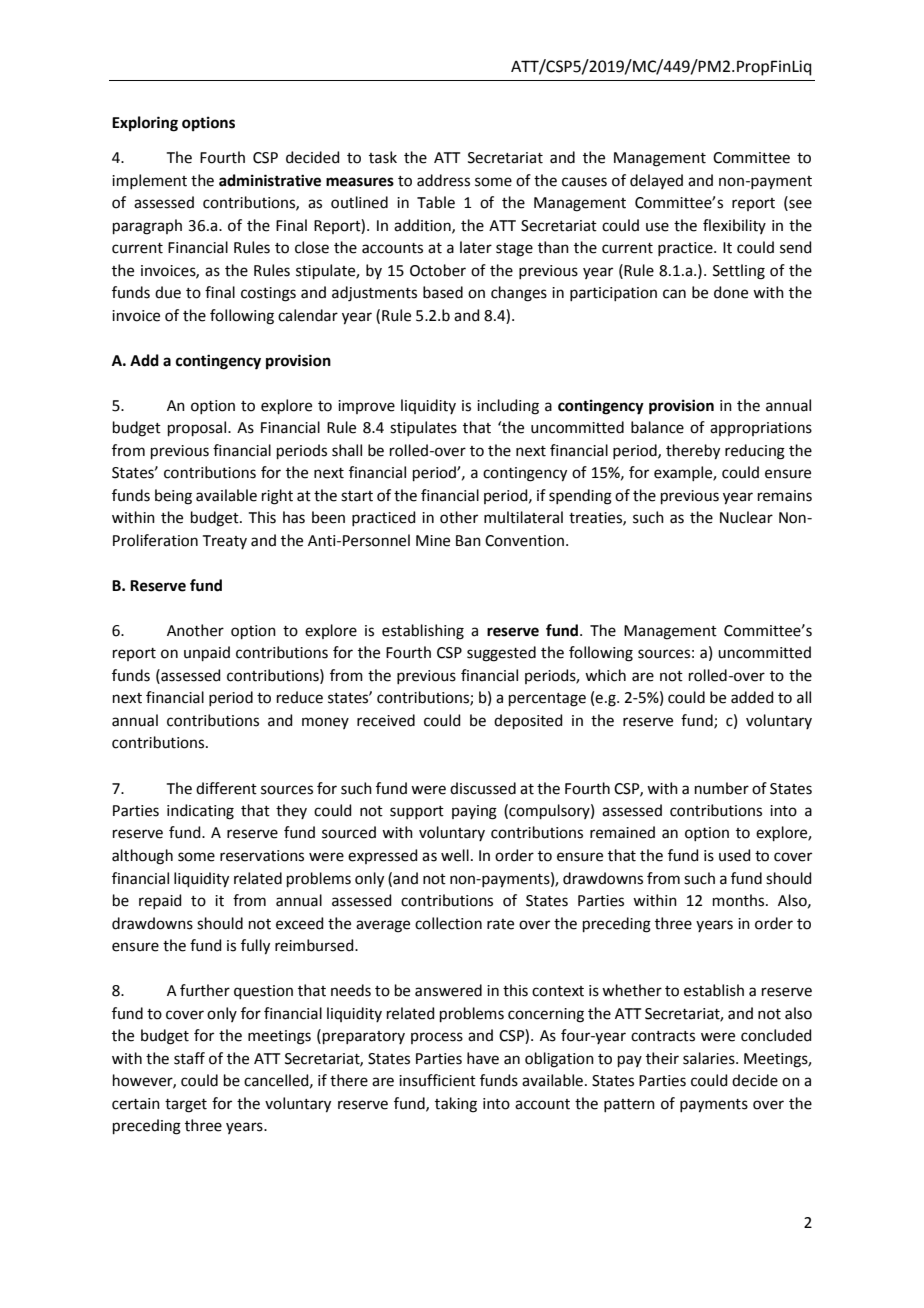 The image size is (924, 1308). What do you see at coordinates (735, 855) in the document?
I see `used` at bounding box center [735, 855].
